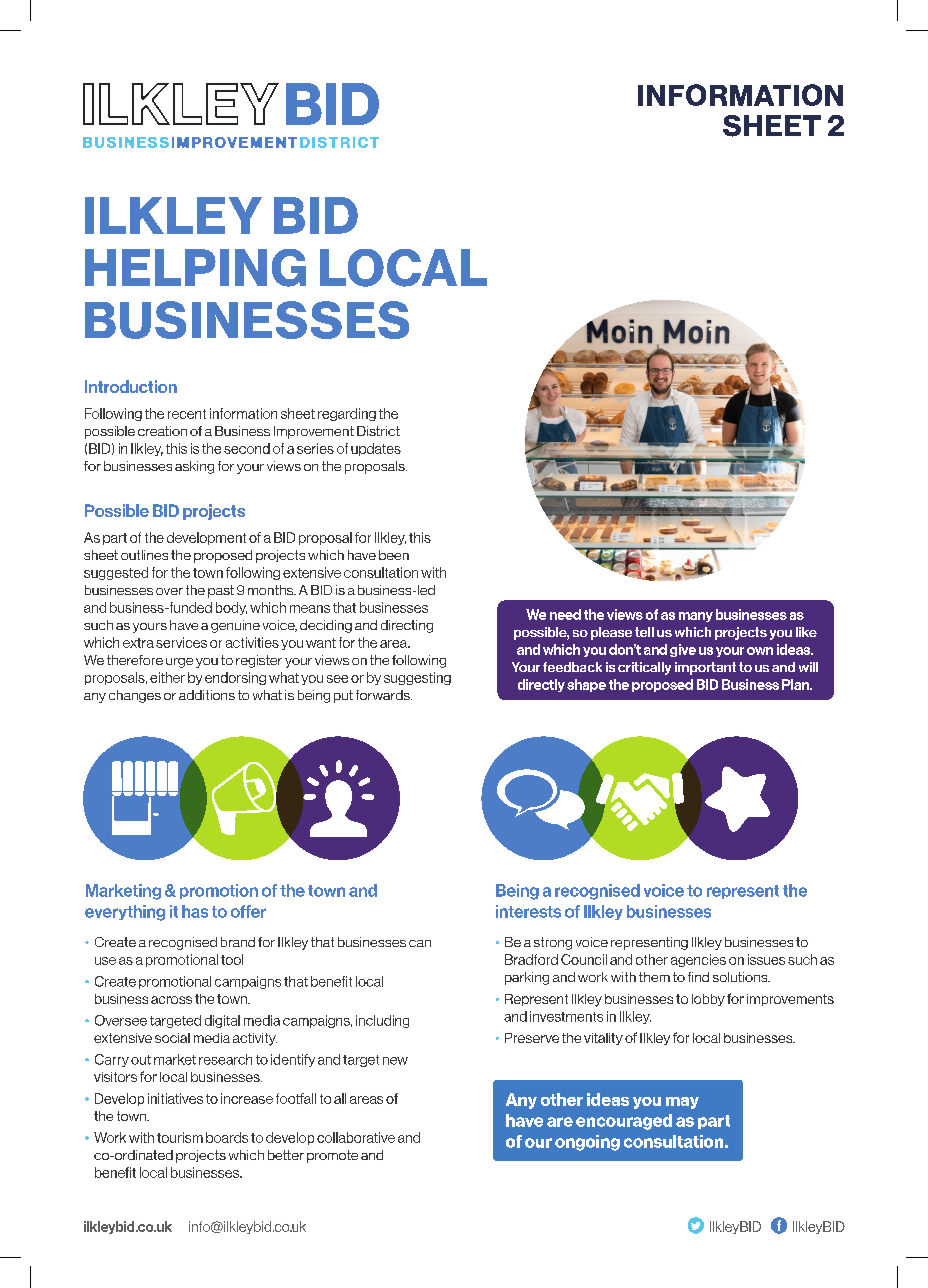  I want to click on collaborative, so click(356, 1137).
